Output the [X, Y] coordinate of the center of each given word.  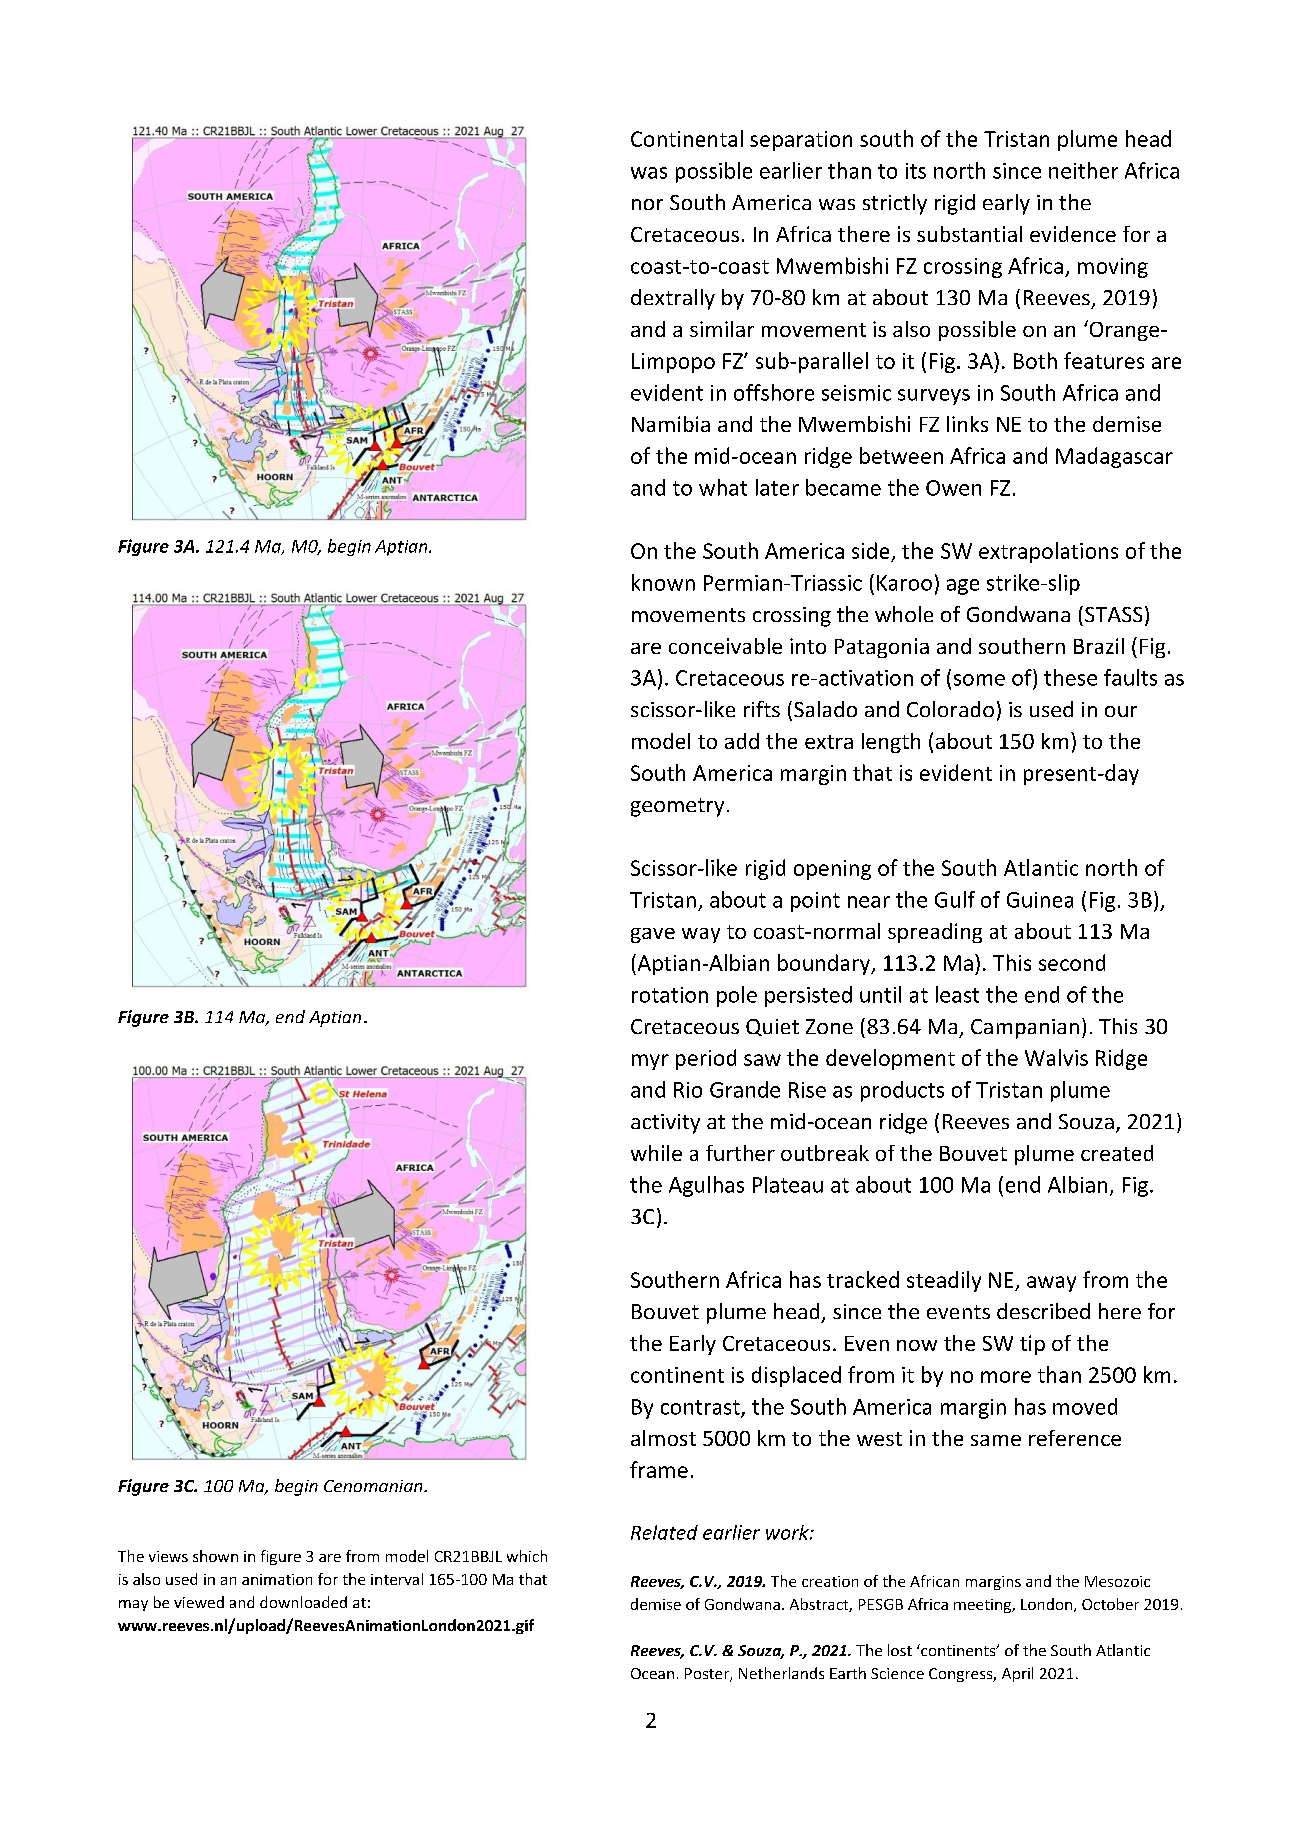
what [723, 487]
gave [653, 935]
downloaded [303, 1602]
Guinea [1040, 900]
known [663, 582]
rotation [670, 995]
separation [801, 141]
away [1051, 1284]
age [963, 587]
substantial [969, 234]
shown [215, 1556]
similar [722, 329]
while [656, 1153]
